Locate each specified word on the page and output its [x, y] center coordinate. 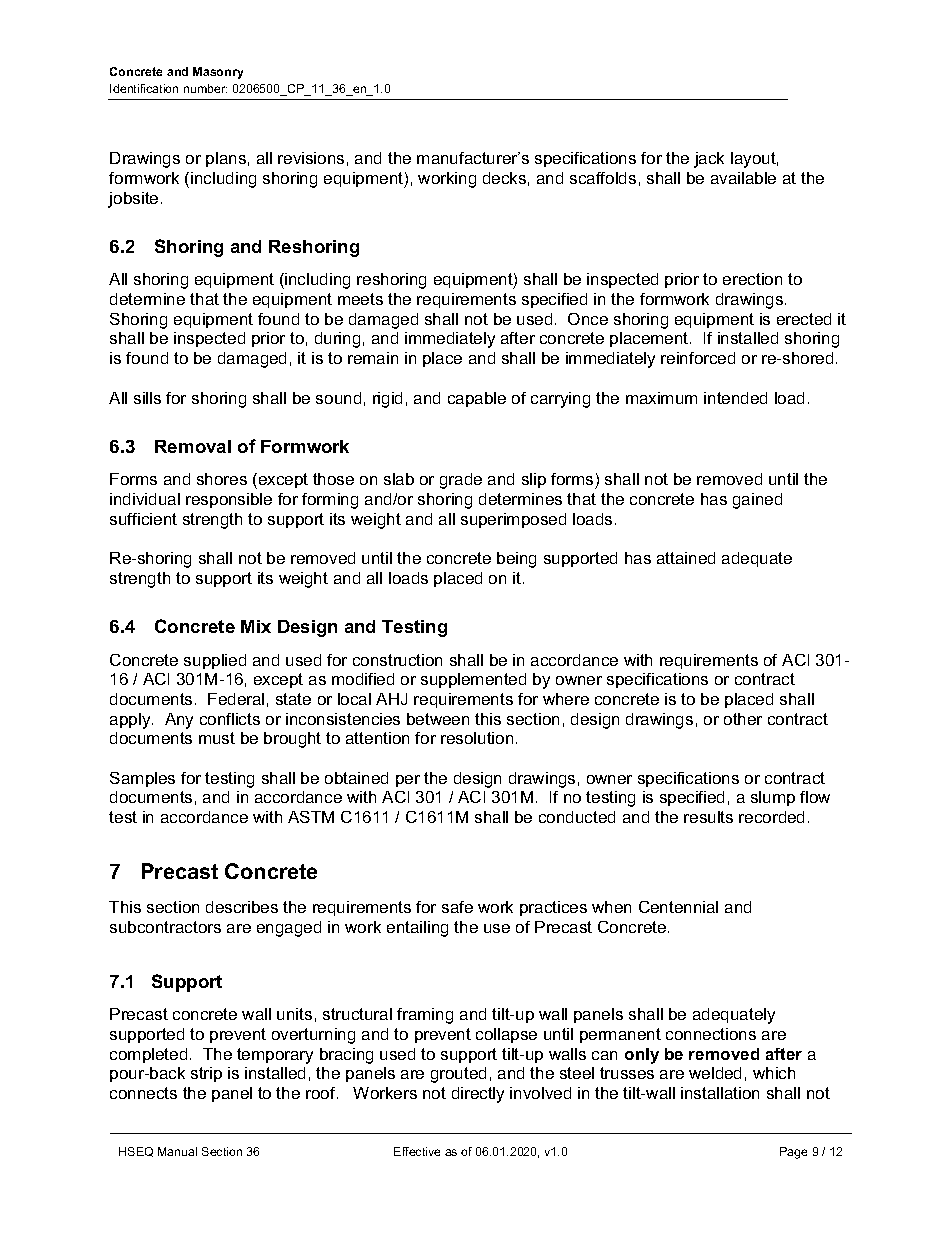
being [516, 560]
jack [709, 160]
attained [686, 558]
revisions [311, 158]
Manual [177, 1151]
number [205, 88]
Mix [256, 626]
